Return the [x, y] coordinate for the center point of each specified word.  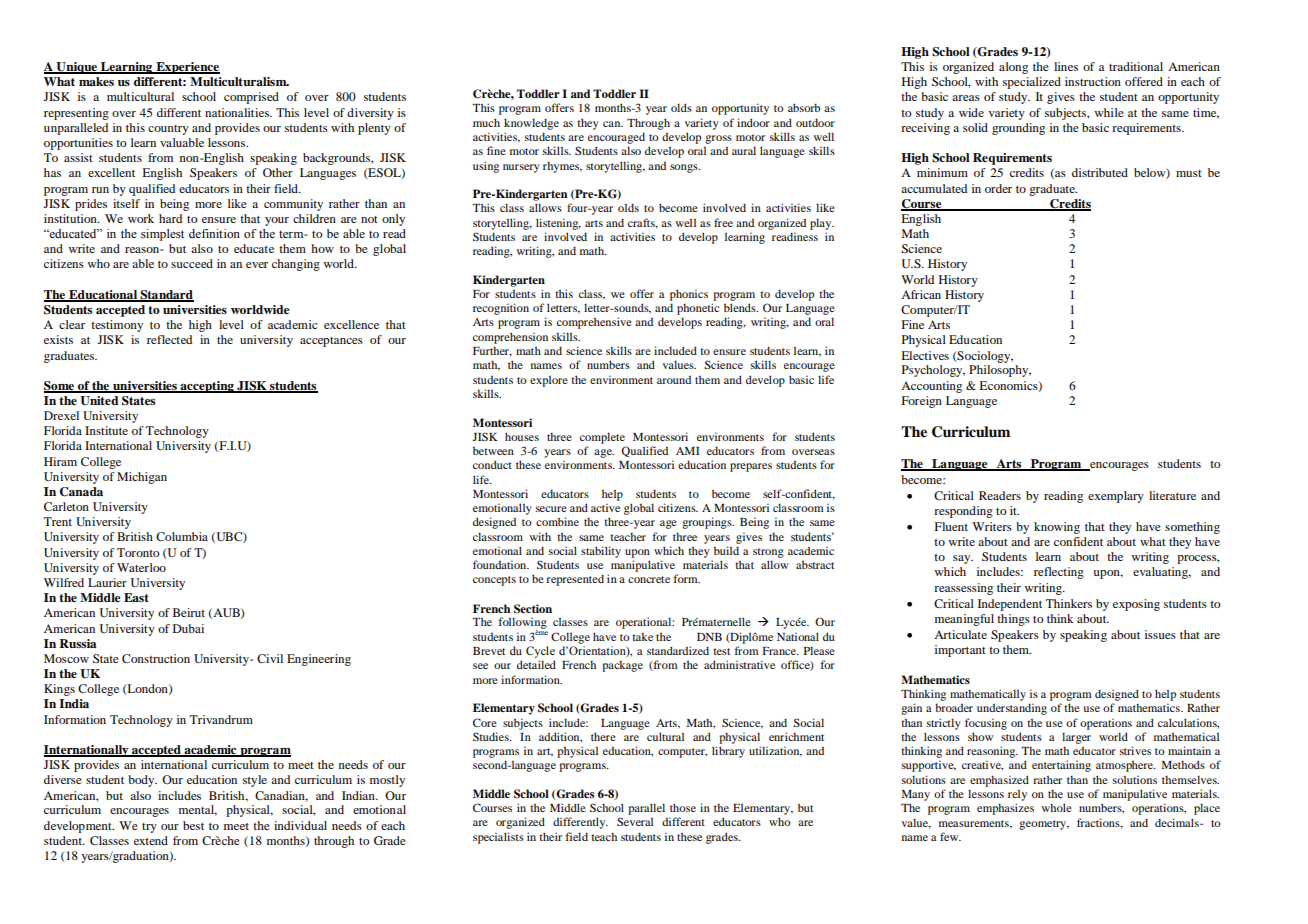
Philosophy [1000, 371]
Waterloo [141, 567]
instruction [1093, 81]
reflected [169, 339]
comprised [251, 98]
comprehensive [594, 323]
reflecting [1059, 573]
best [193, 825]
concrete [649, 579]
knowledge [531, 124]
